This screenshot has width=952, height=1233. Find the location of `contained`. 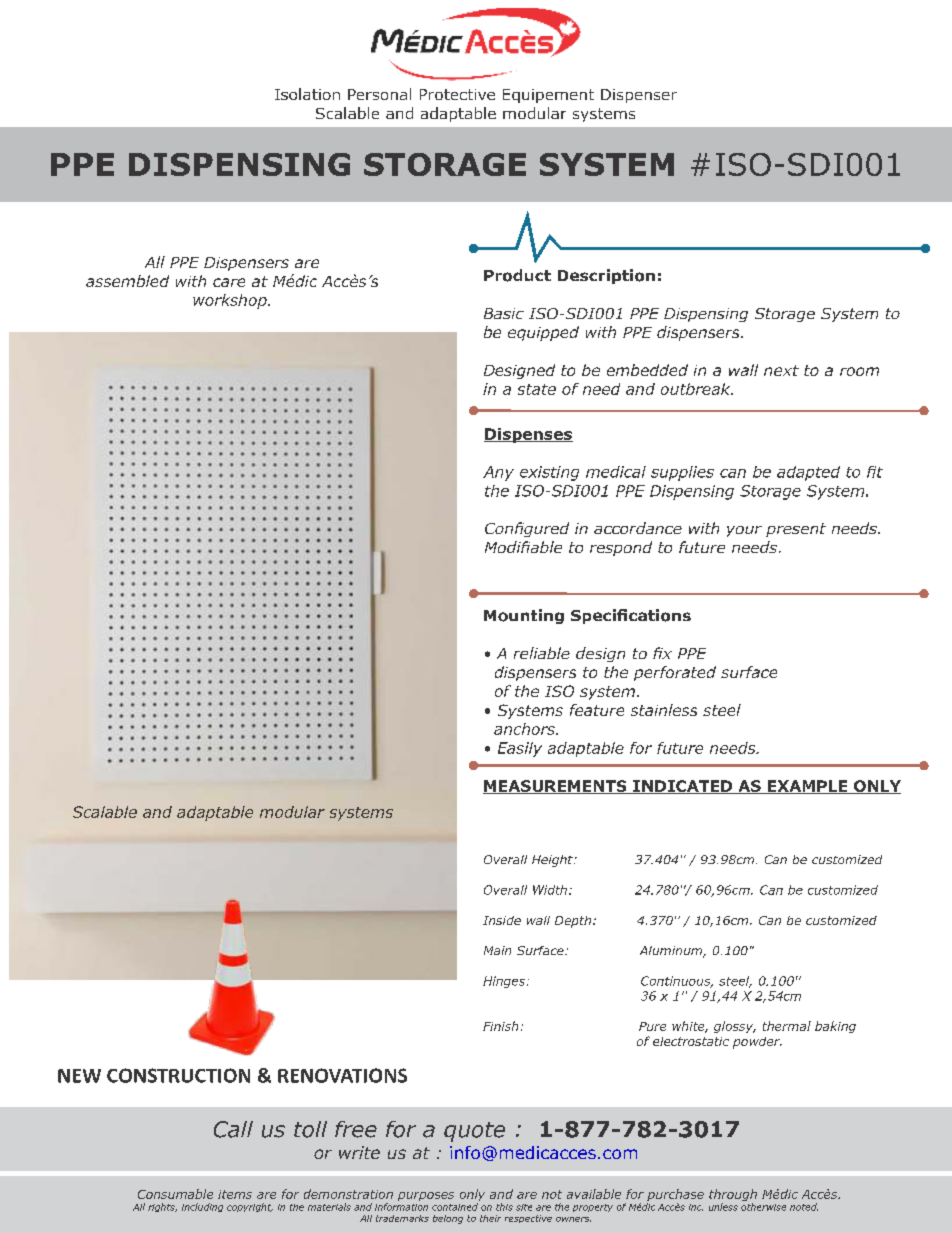

contained is located at coordinates (455, 1207).
